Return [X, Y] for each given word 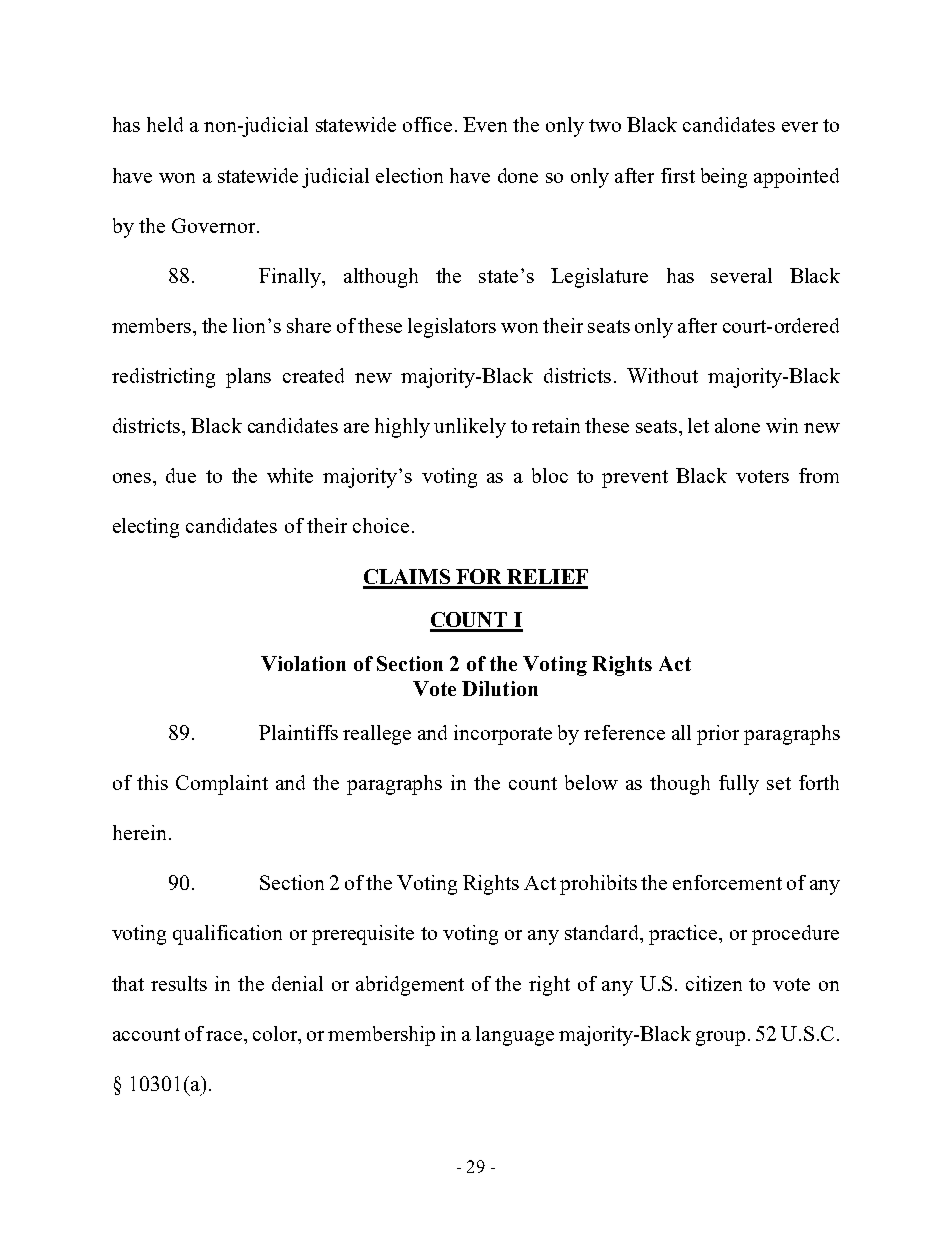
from [819, 475]
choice [381, 525]
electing [146, 528]
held [165, 124]
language [515, 1036]
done [518, 175]
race [225, 1036]
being [724, 178]
